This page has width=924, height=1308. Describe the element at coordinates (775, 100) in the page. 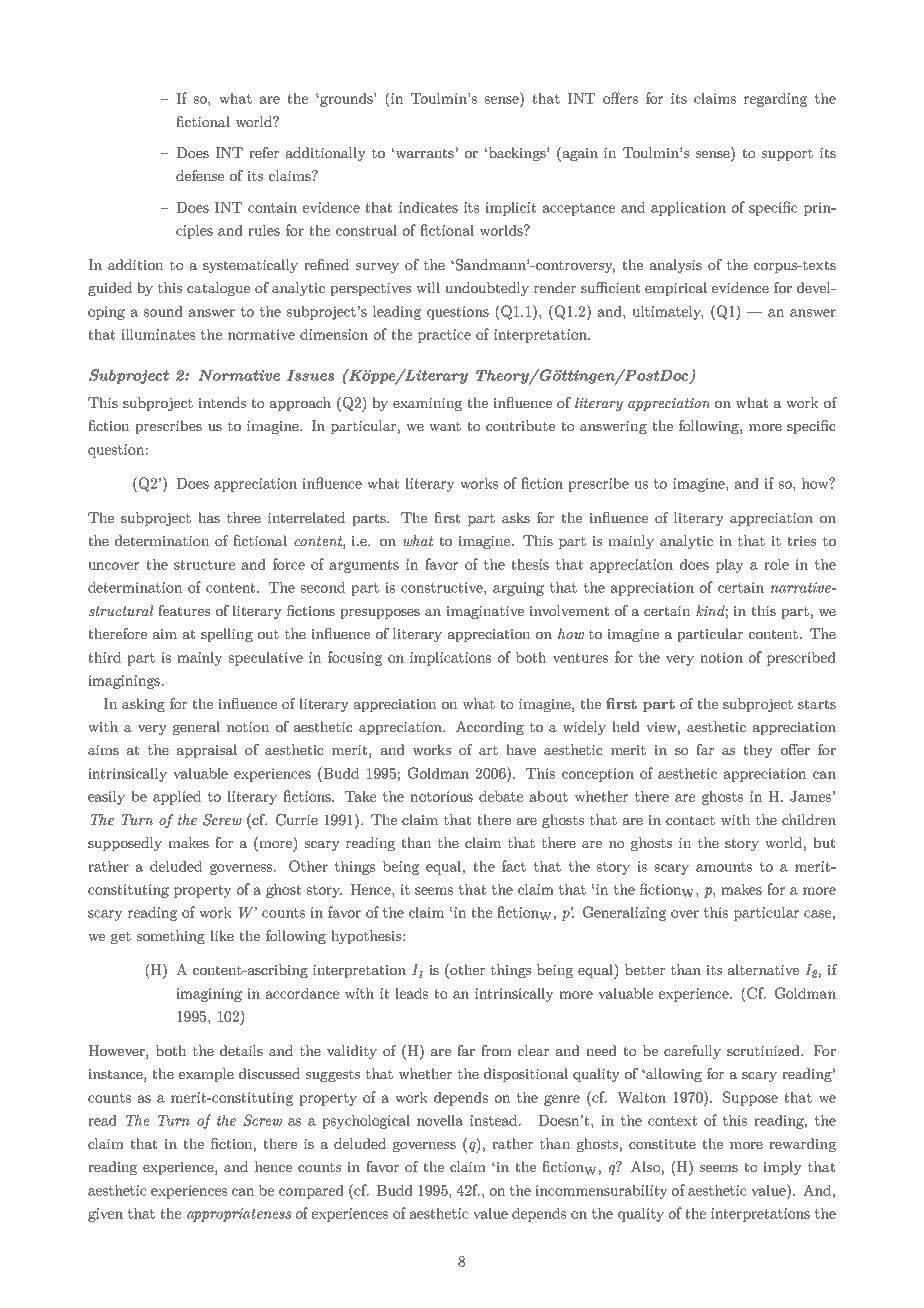

I see `regarding` at that location.
